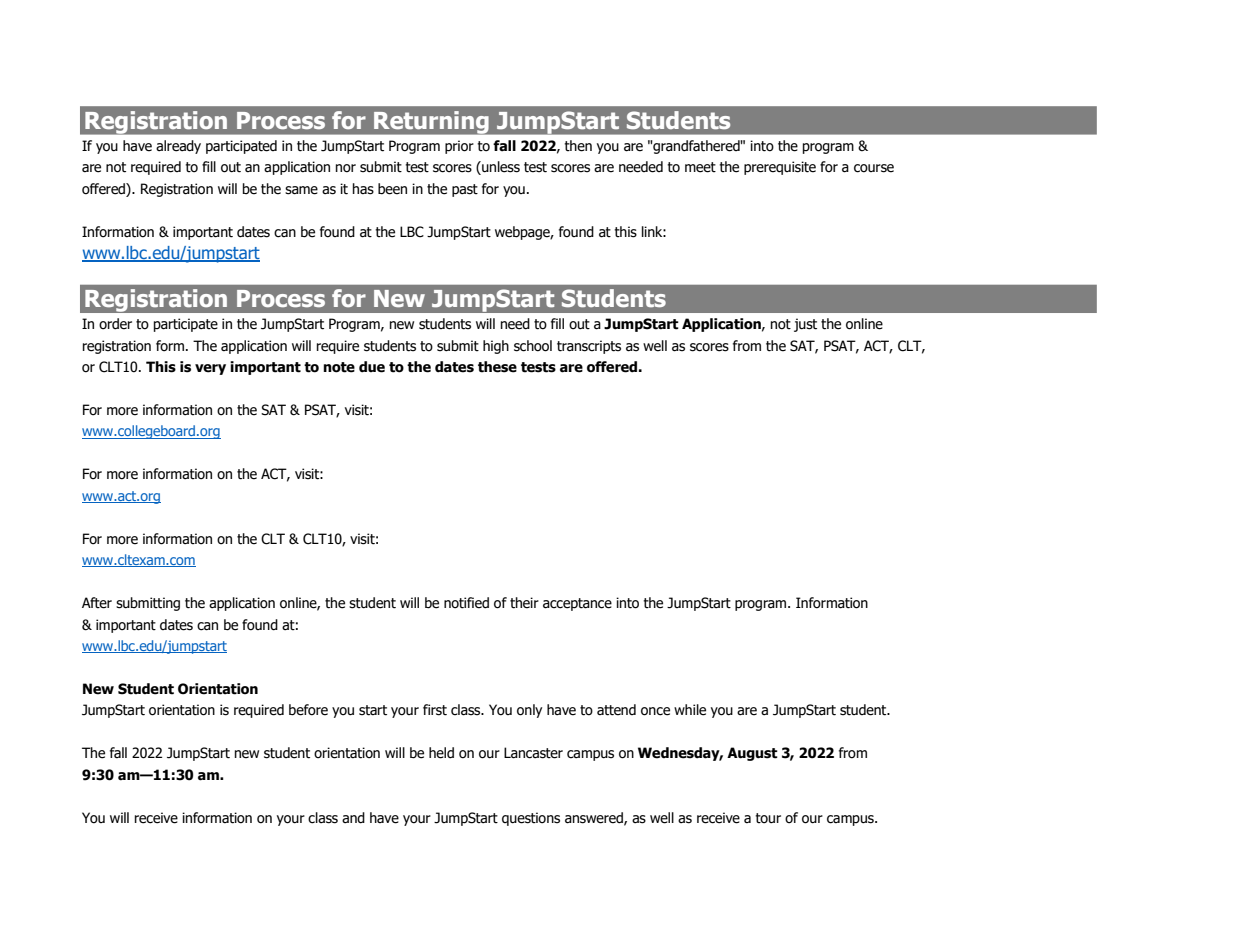 The image size is (1233, 952). I want to click on already, so click(178, 147).
